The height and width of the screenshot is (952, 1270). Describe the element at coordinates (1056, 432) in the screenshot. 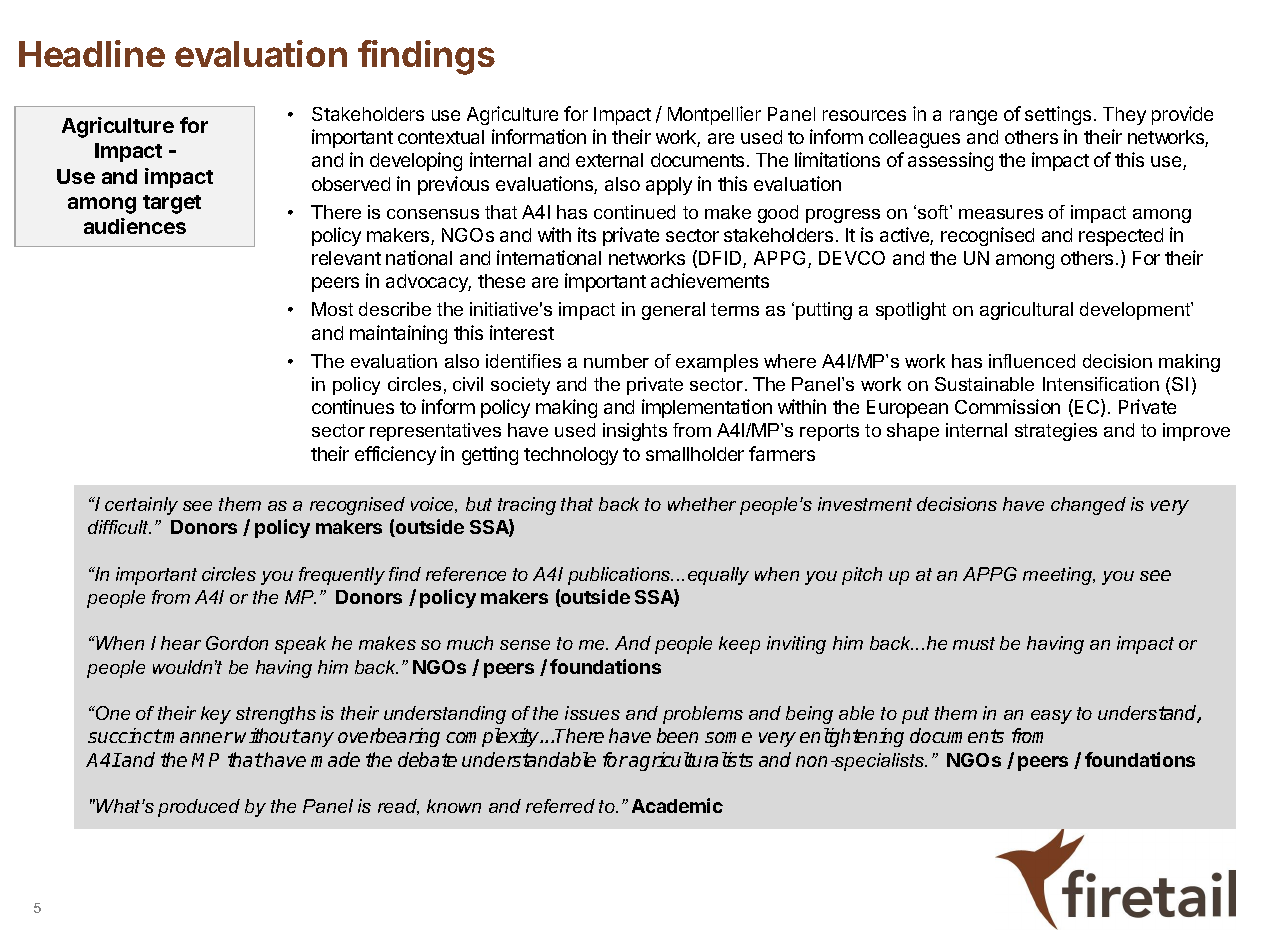

I see `strategies` at that location.
